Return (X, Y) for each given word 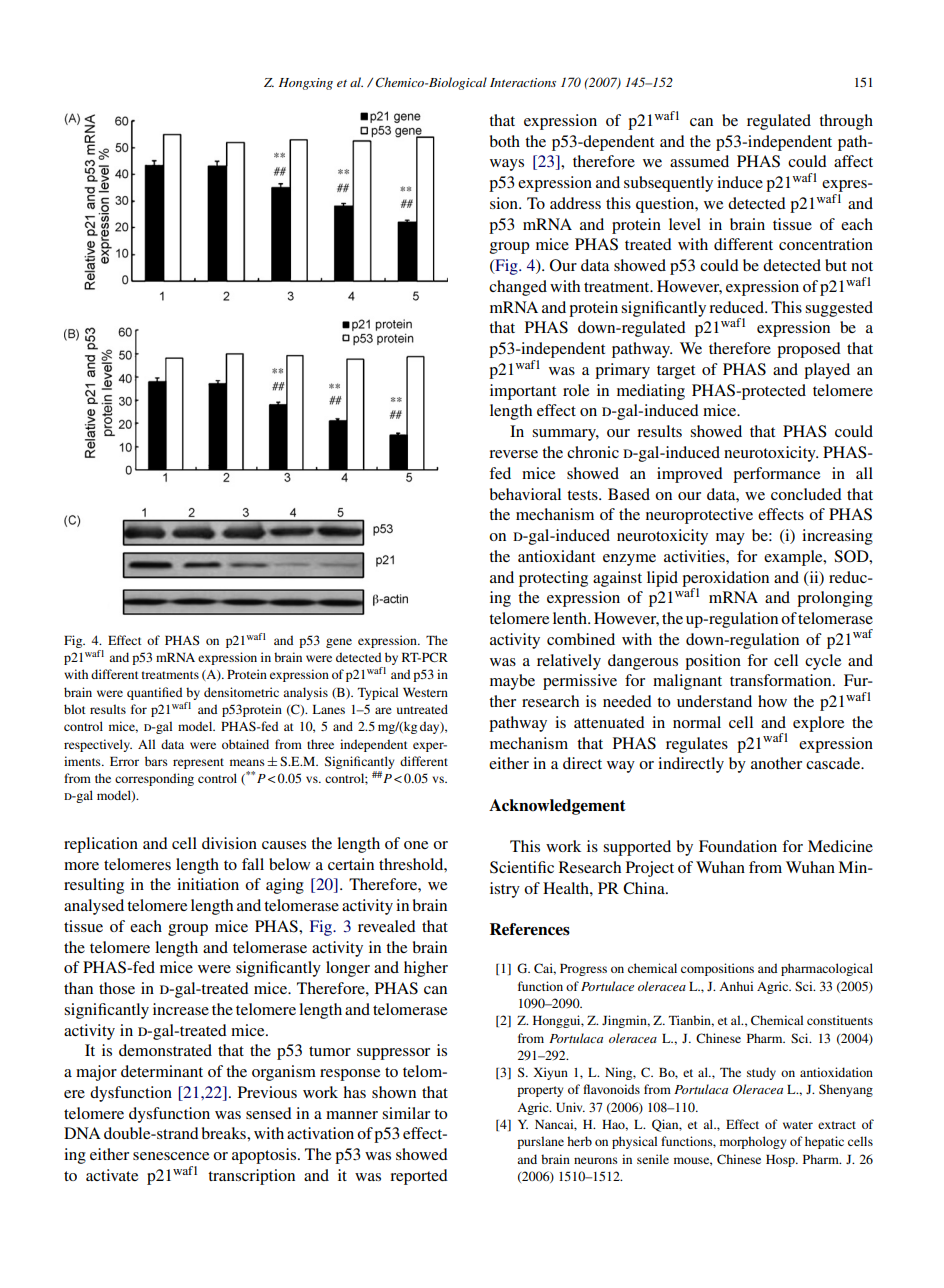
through (846, 122)
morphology (753, 1142)
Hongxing (306, 84)
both (505, 141)
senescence (171, 1156)
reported (419, 1177)
